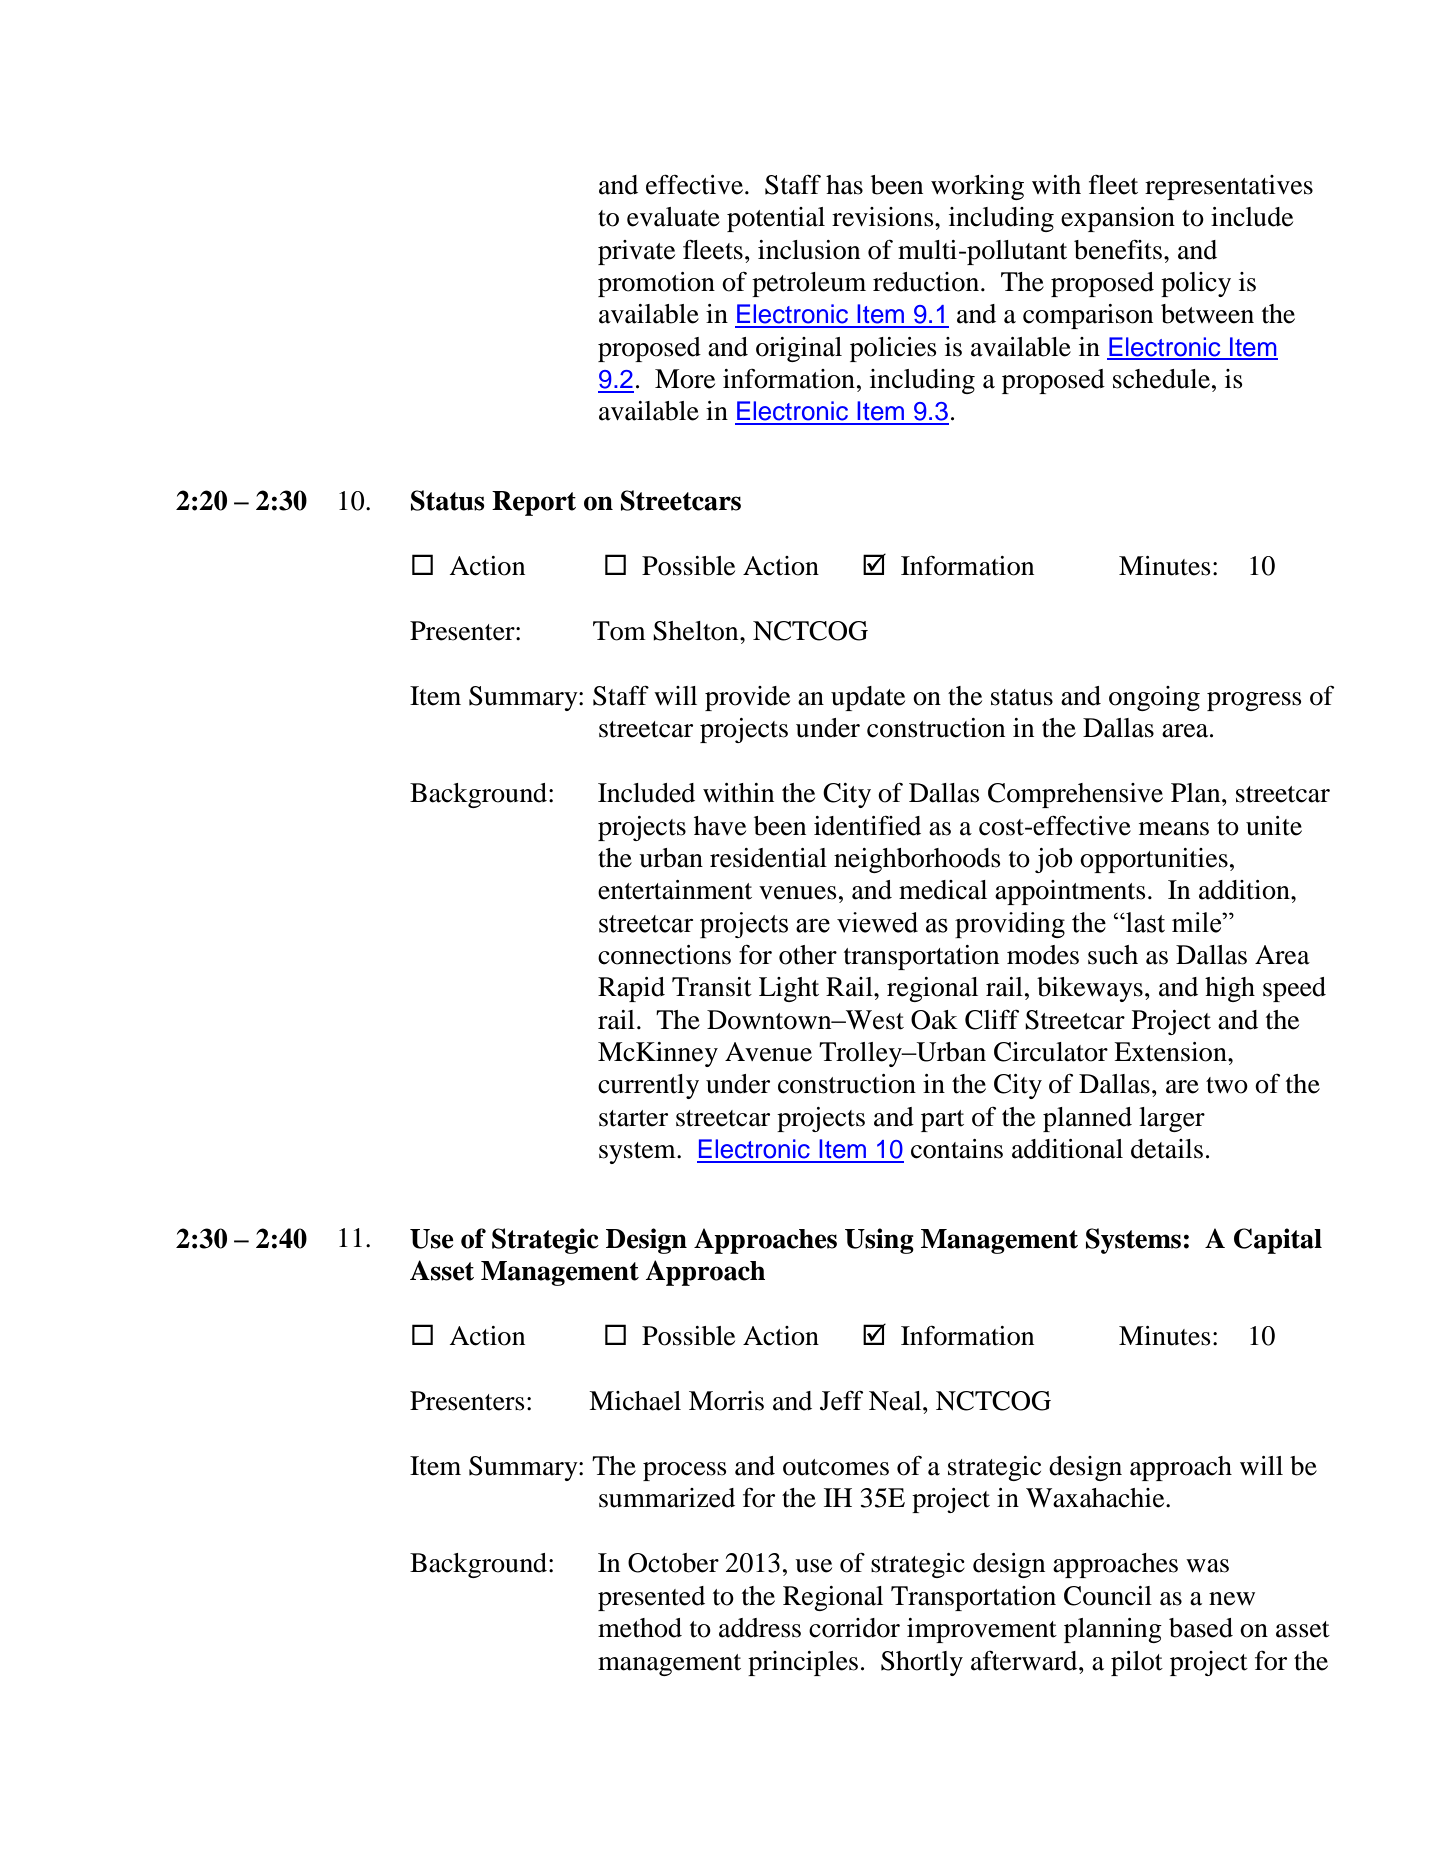  Describe the element at coordinates (884, 217) in the document. I see `revisions` at that location.
